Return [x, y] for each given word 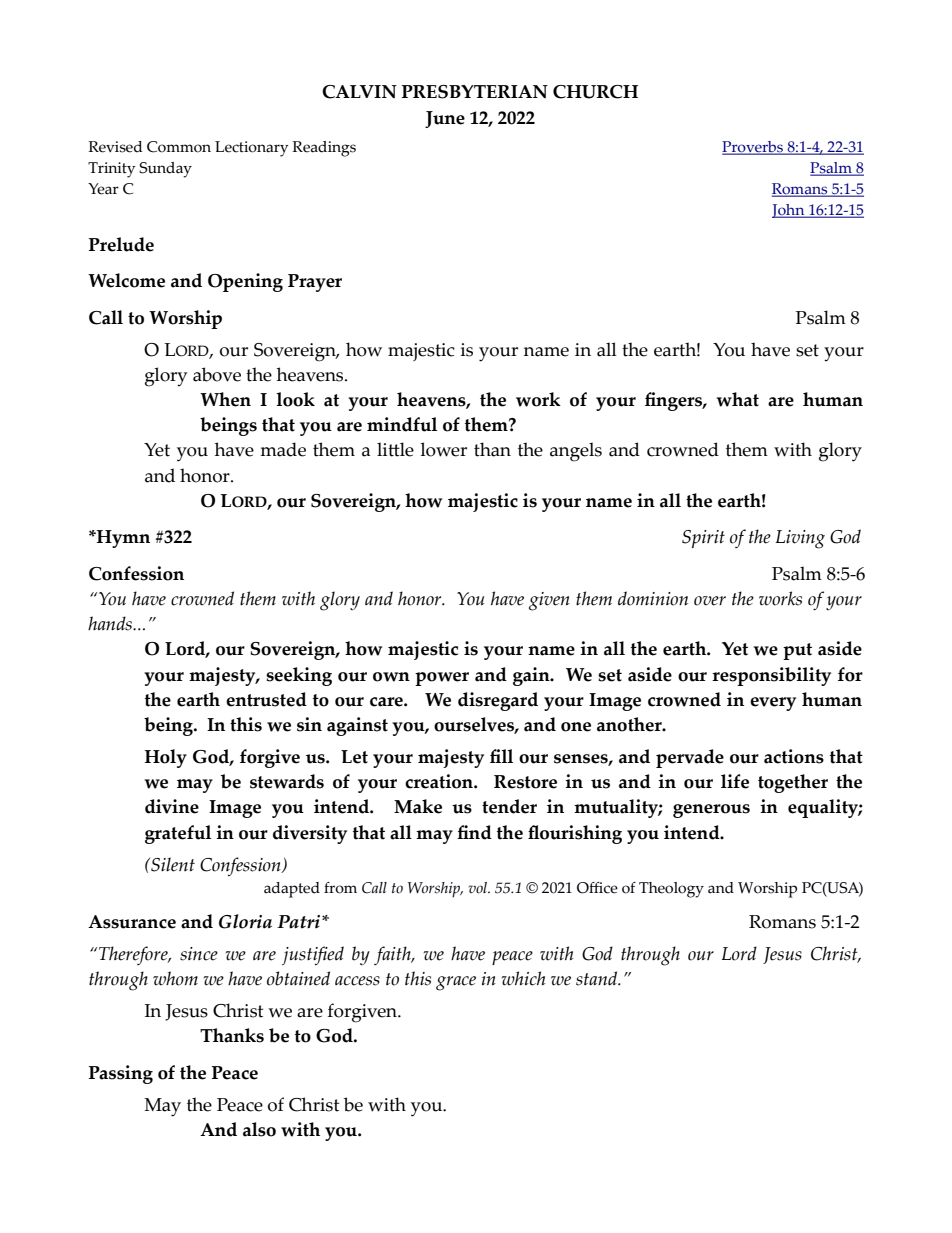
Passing [121, 1074]
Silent [172, 864]
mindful [402, 424]
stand [598, 978]
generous [711, 811]
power [442, 679]
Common [179, 147]
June [445, 119]
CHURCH [595, 92]
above [217, 374]
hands [111, 623]
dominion [653, 598]
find [474, 832]
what [737, 399]
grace [456, 983]
